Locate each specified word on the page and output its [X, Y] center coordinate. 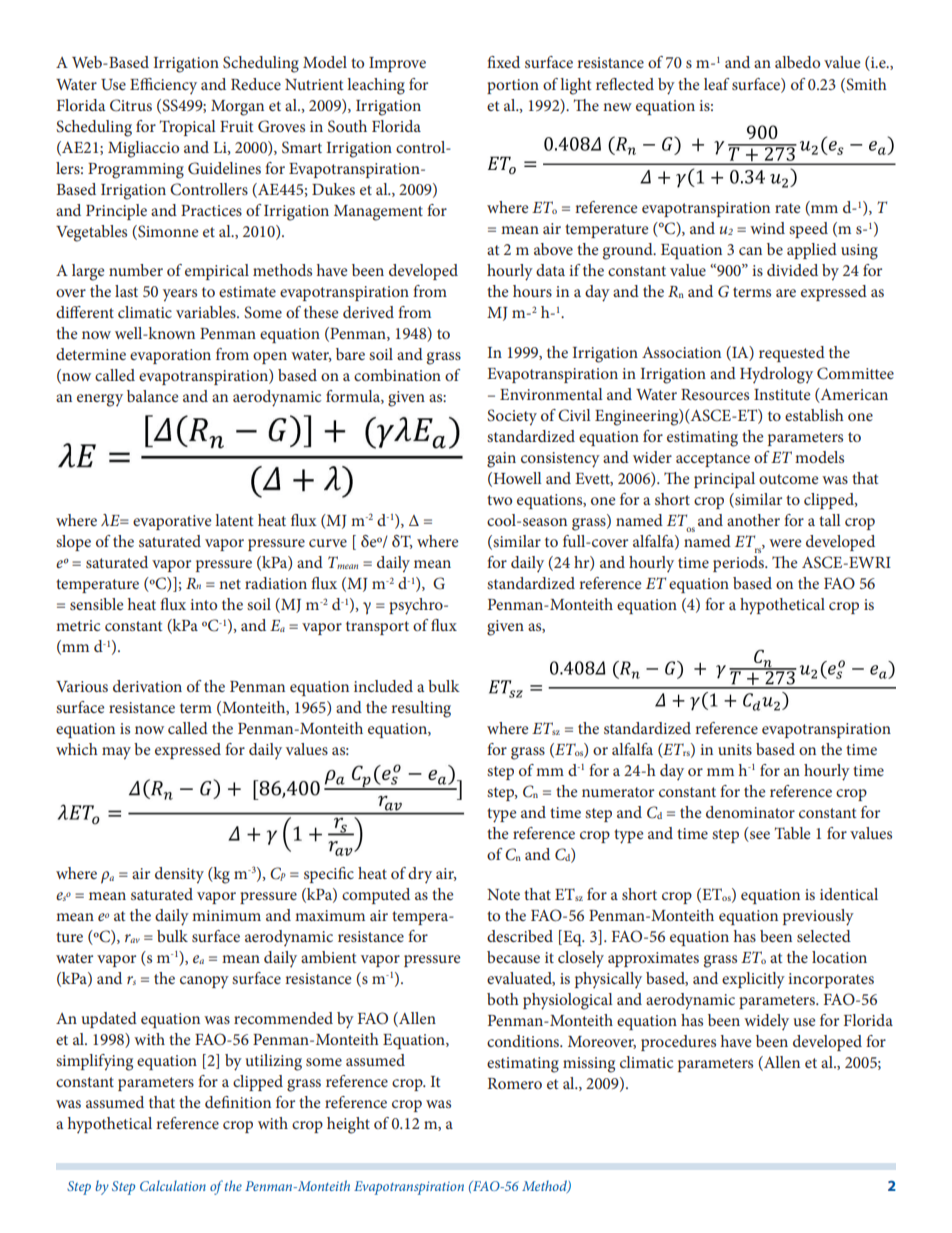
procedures [678, 1043]
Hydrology [776, 375]
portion [513, 86]
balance [153, 396]
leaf [717, 84]
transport [377, 628]
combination [397, 375]
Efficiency [163, 86]
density [179, 875]
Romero [515, 1083]
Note [503, 894]
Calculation [173, 1185]
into [203, 604]
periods [739, 564]
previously [818, 917]
